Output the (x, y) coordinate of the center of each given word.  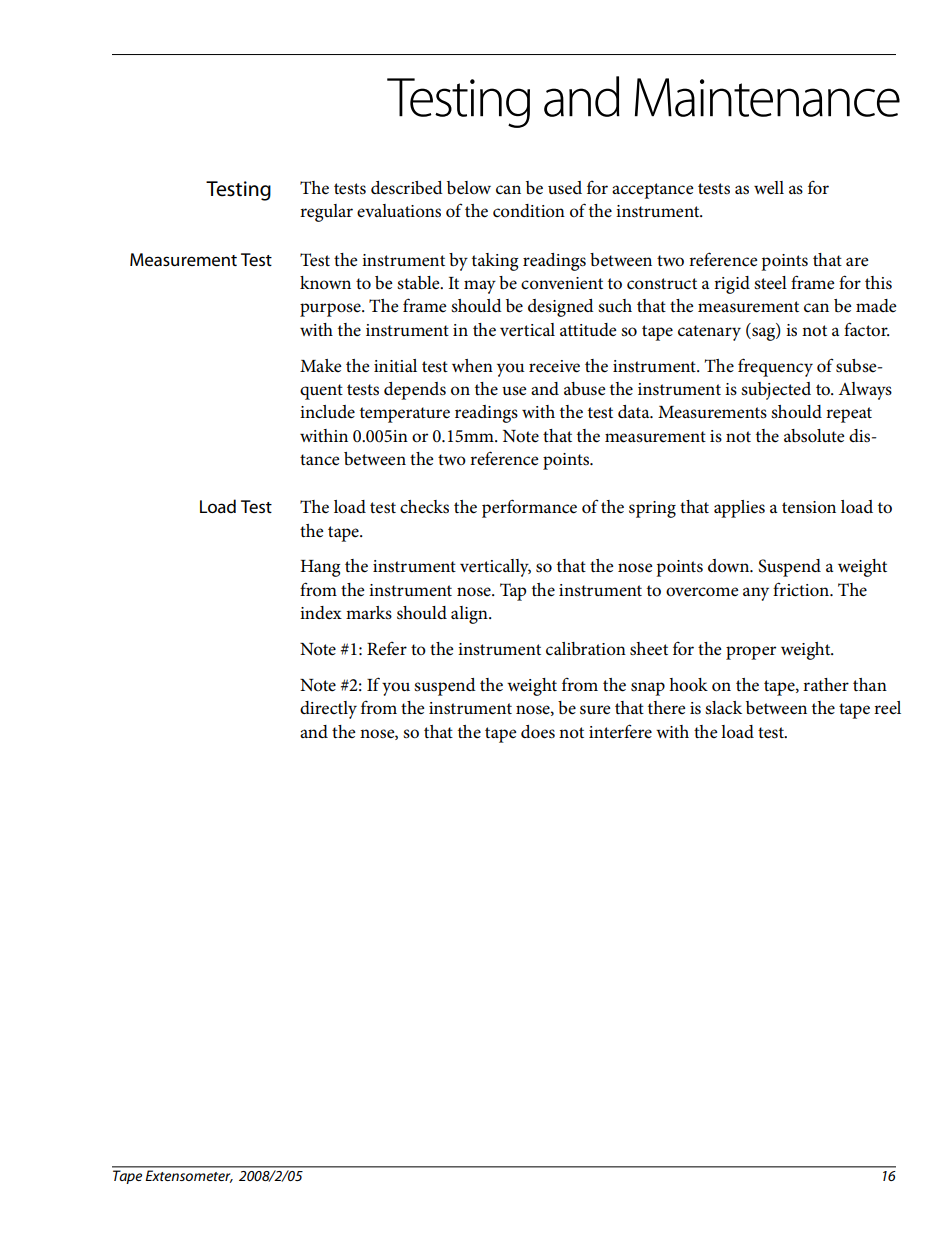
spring (652, 509)
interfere (620, 731)
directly (328, 710)
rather (826, 684)
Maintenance (767, 97)
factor (867, 329)
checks (424, 507)
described (407, 188)
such (615, 306)
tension (809, 507)
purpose (331, 310)
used (565, 188)
